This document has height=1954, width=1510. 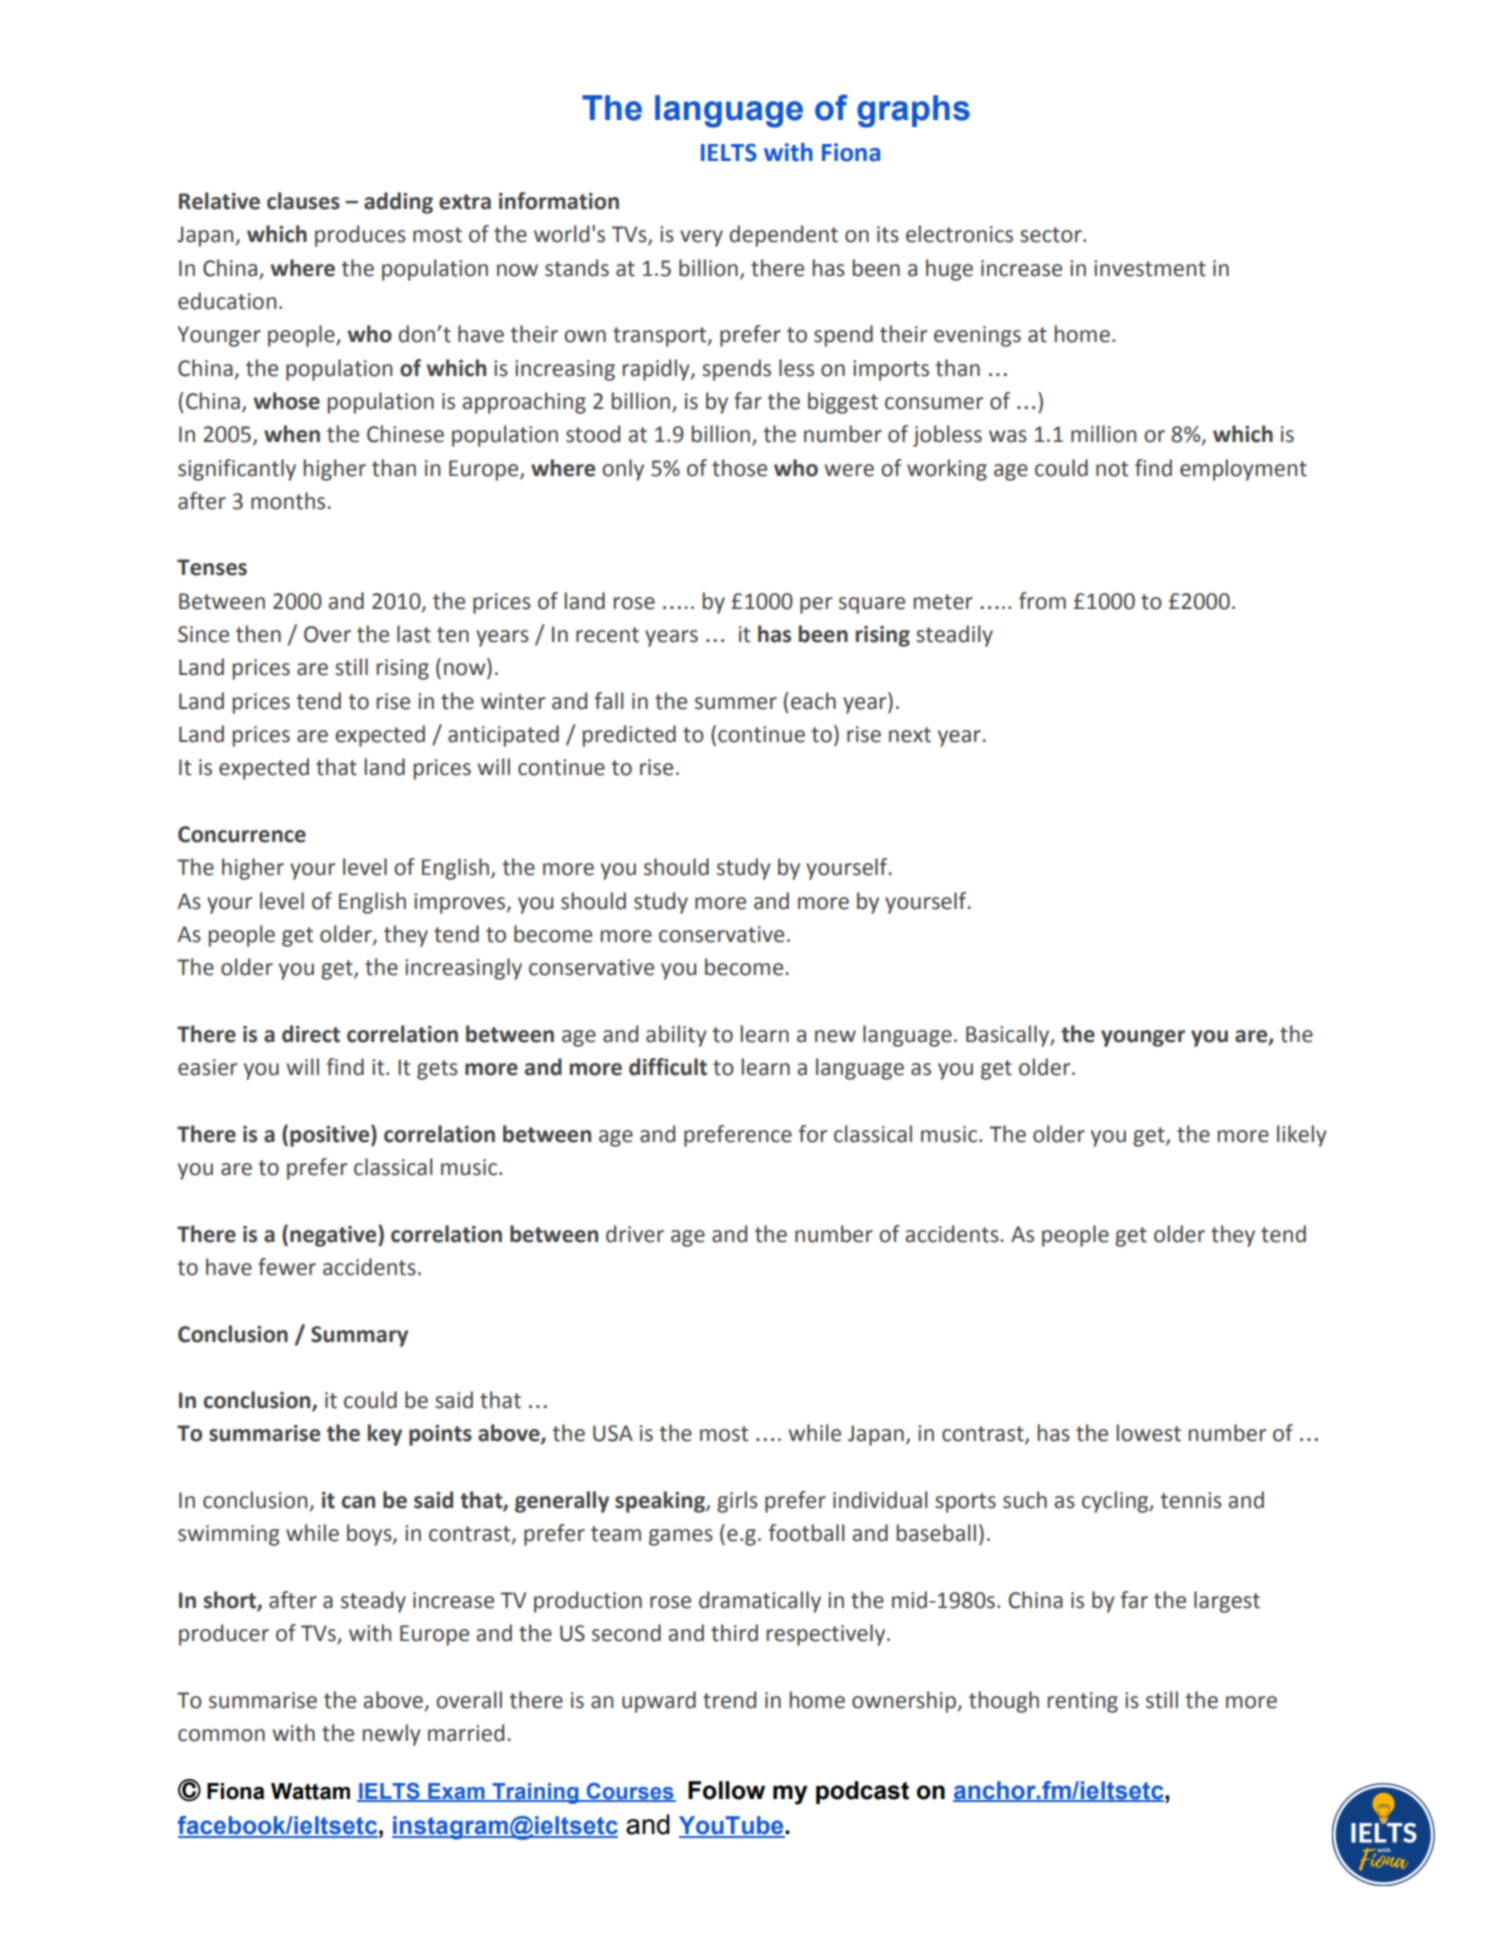 I want to click on likely, so click(x=1302, y=1136).
